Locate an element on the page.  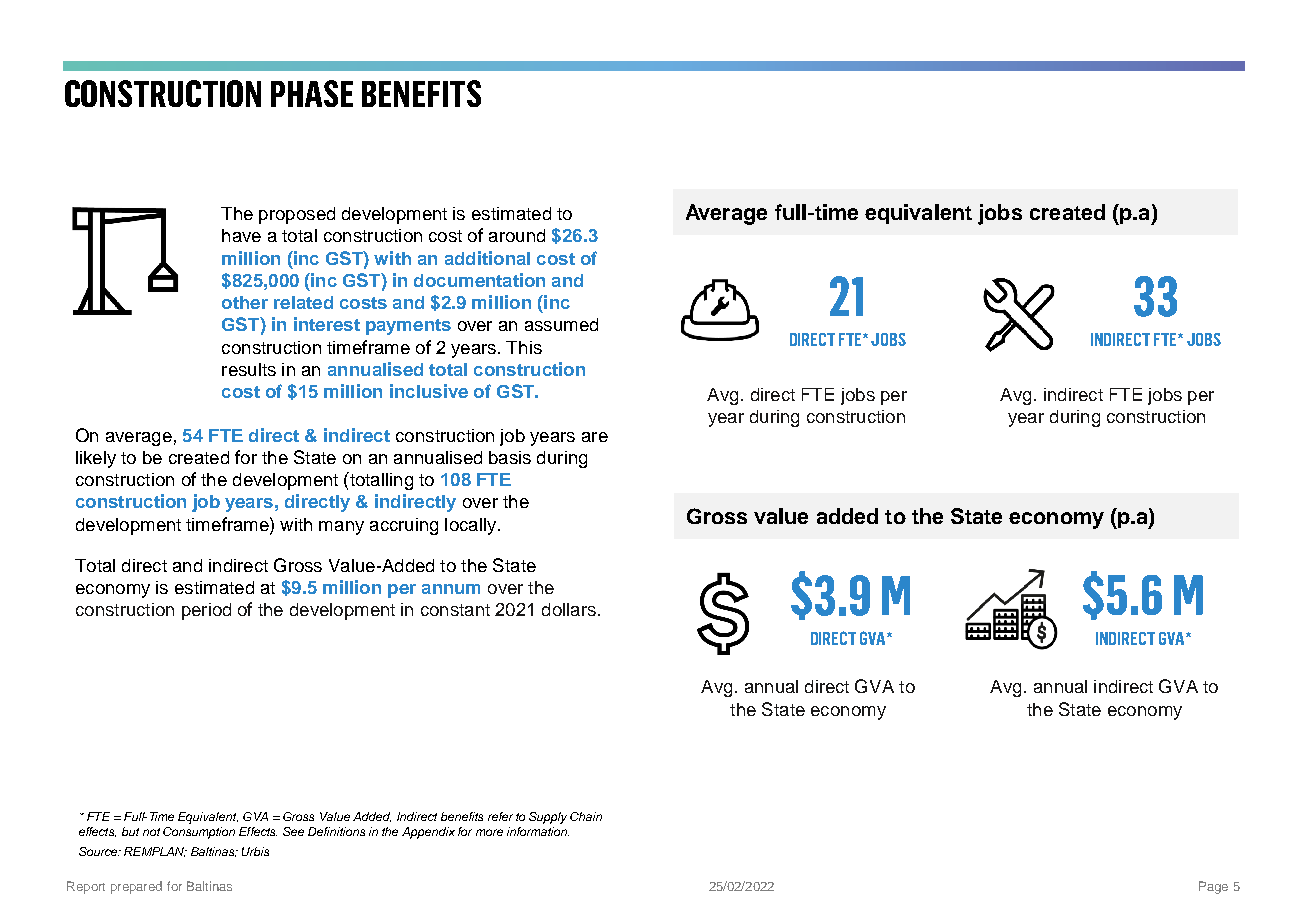
basis is located at coordinates (510, 457).
